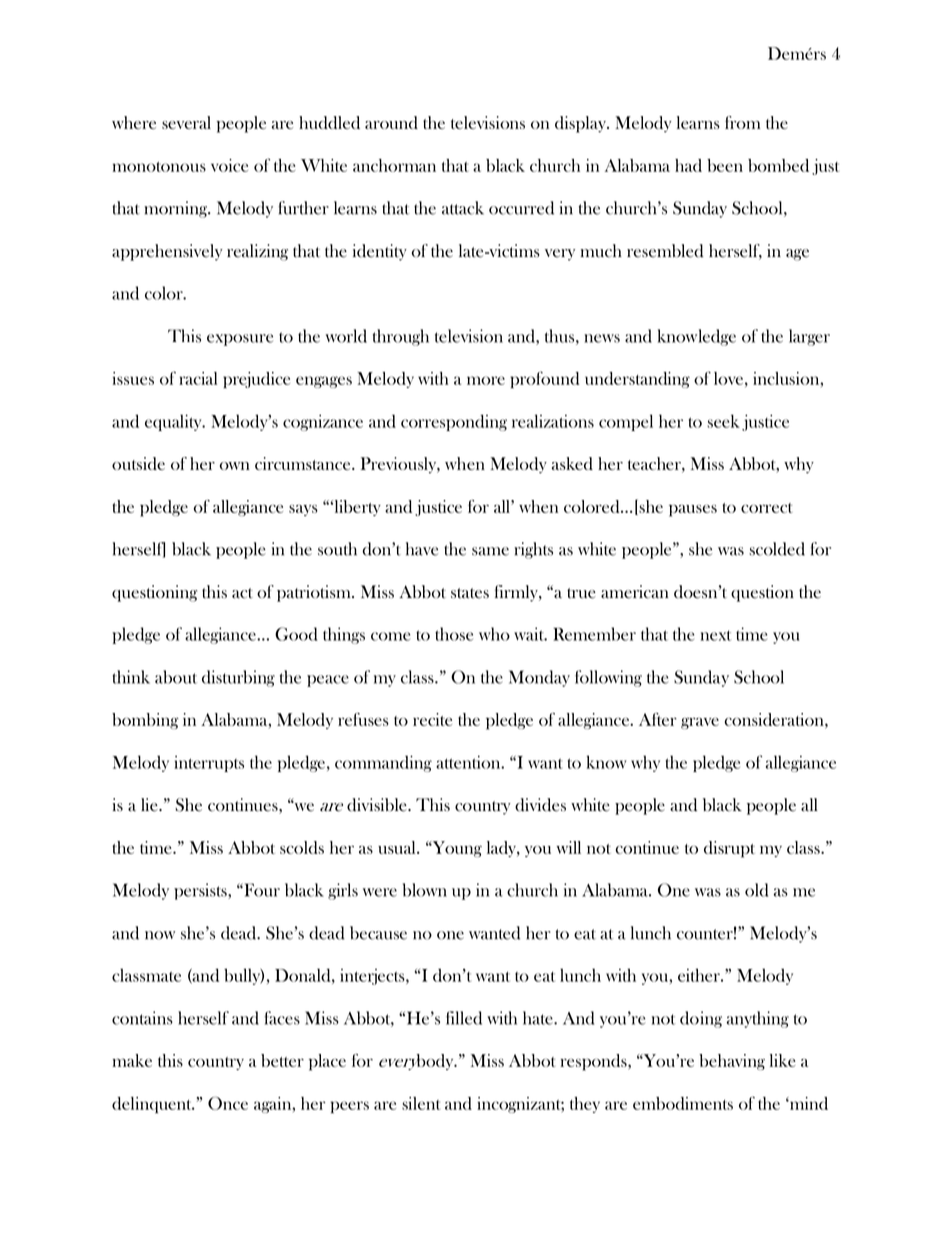 Image resolution: width=952 pixels, height=1233 pixels. I want to click on voice, so click(229, 165).
